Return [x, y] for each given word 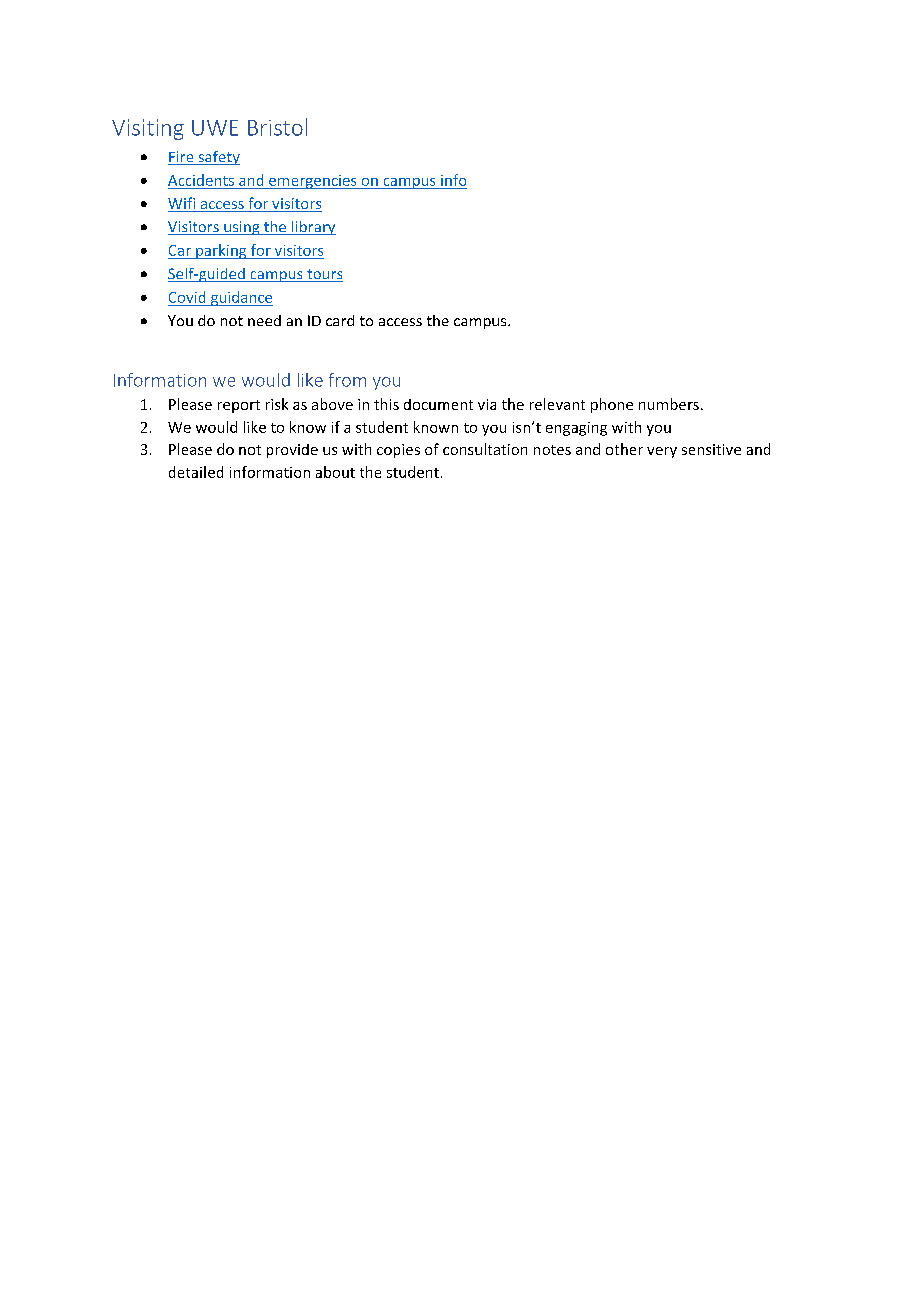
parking [221, 251]
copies [398, 451]
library [312, 228]
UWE [215, 128]
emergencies [313, 182]
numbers [669, 404]
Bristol [277, 127]
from [347, 380]
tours [324, 275]
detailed [196, 472]
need [264, 320]
